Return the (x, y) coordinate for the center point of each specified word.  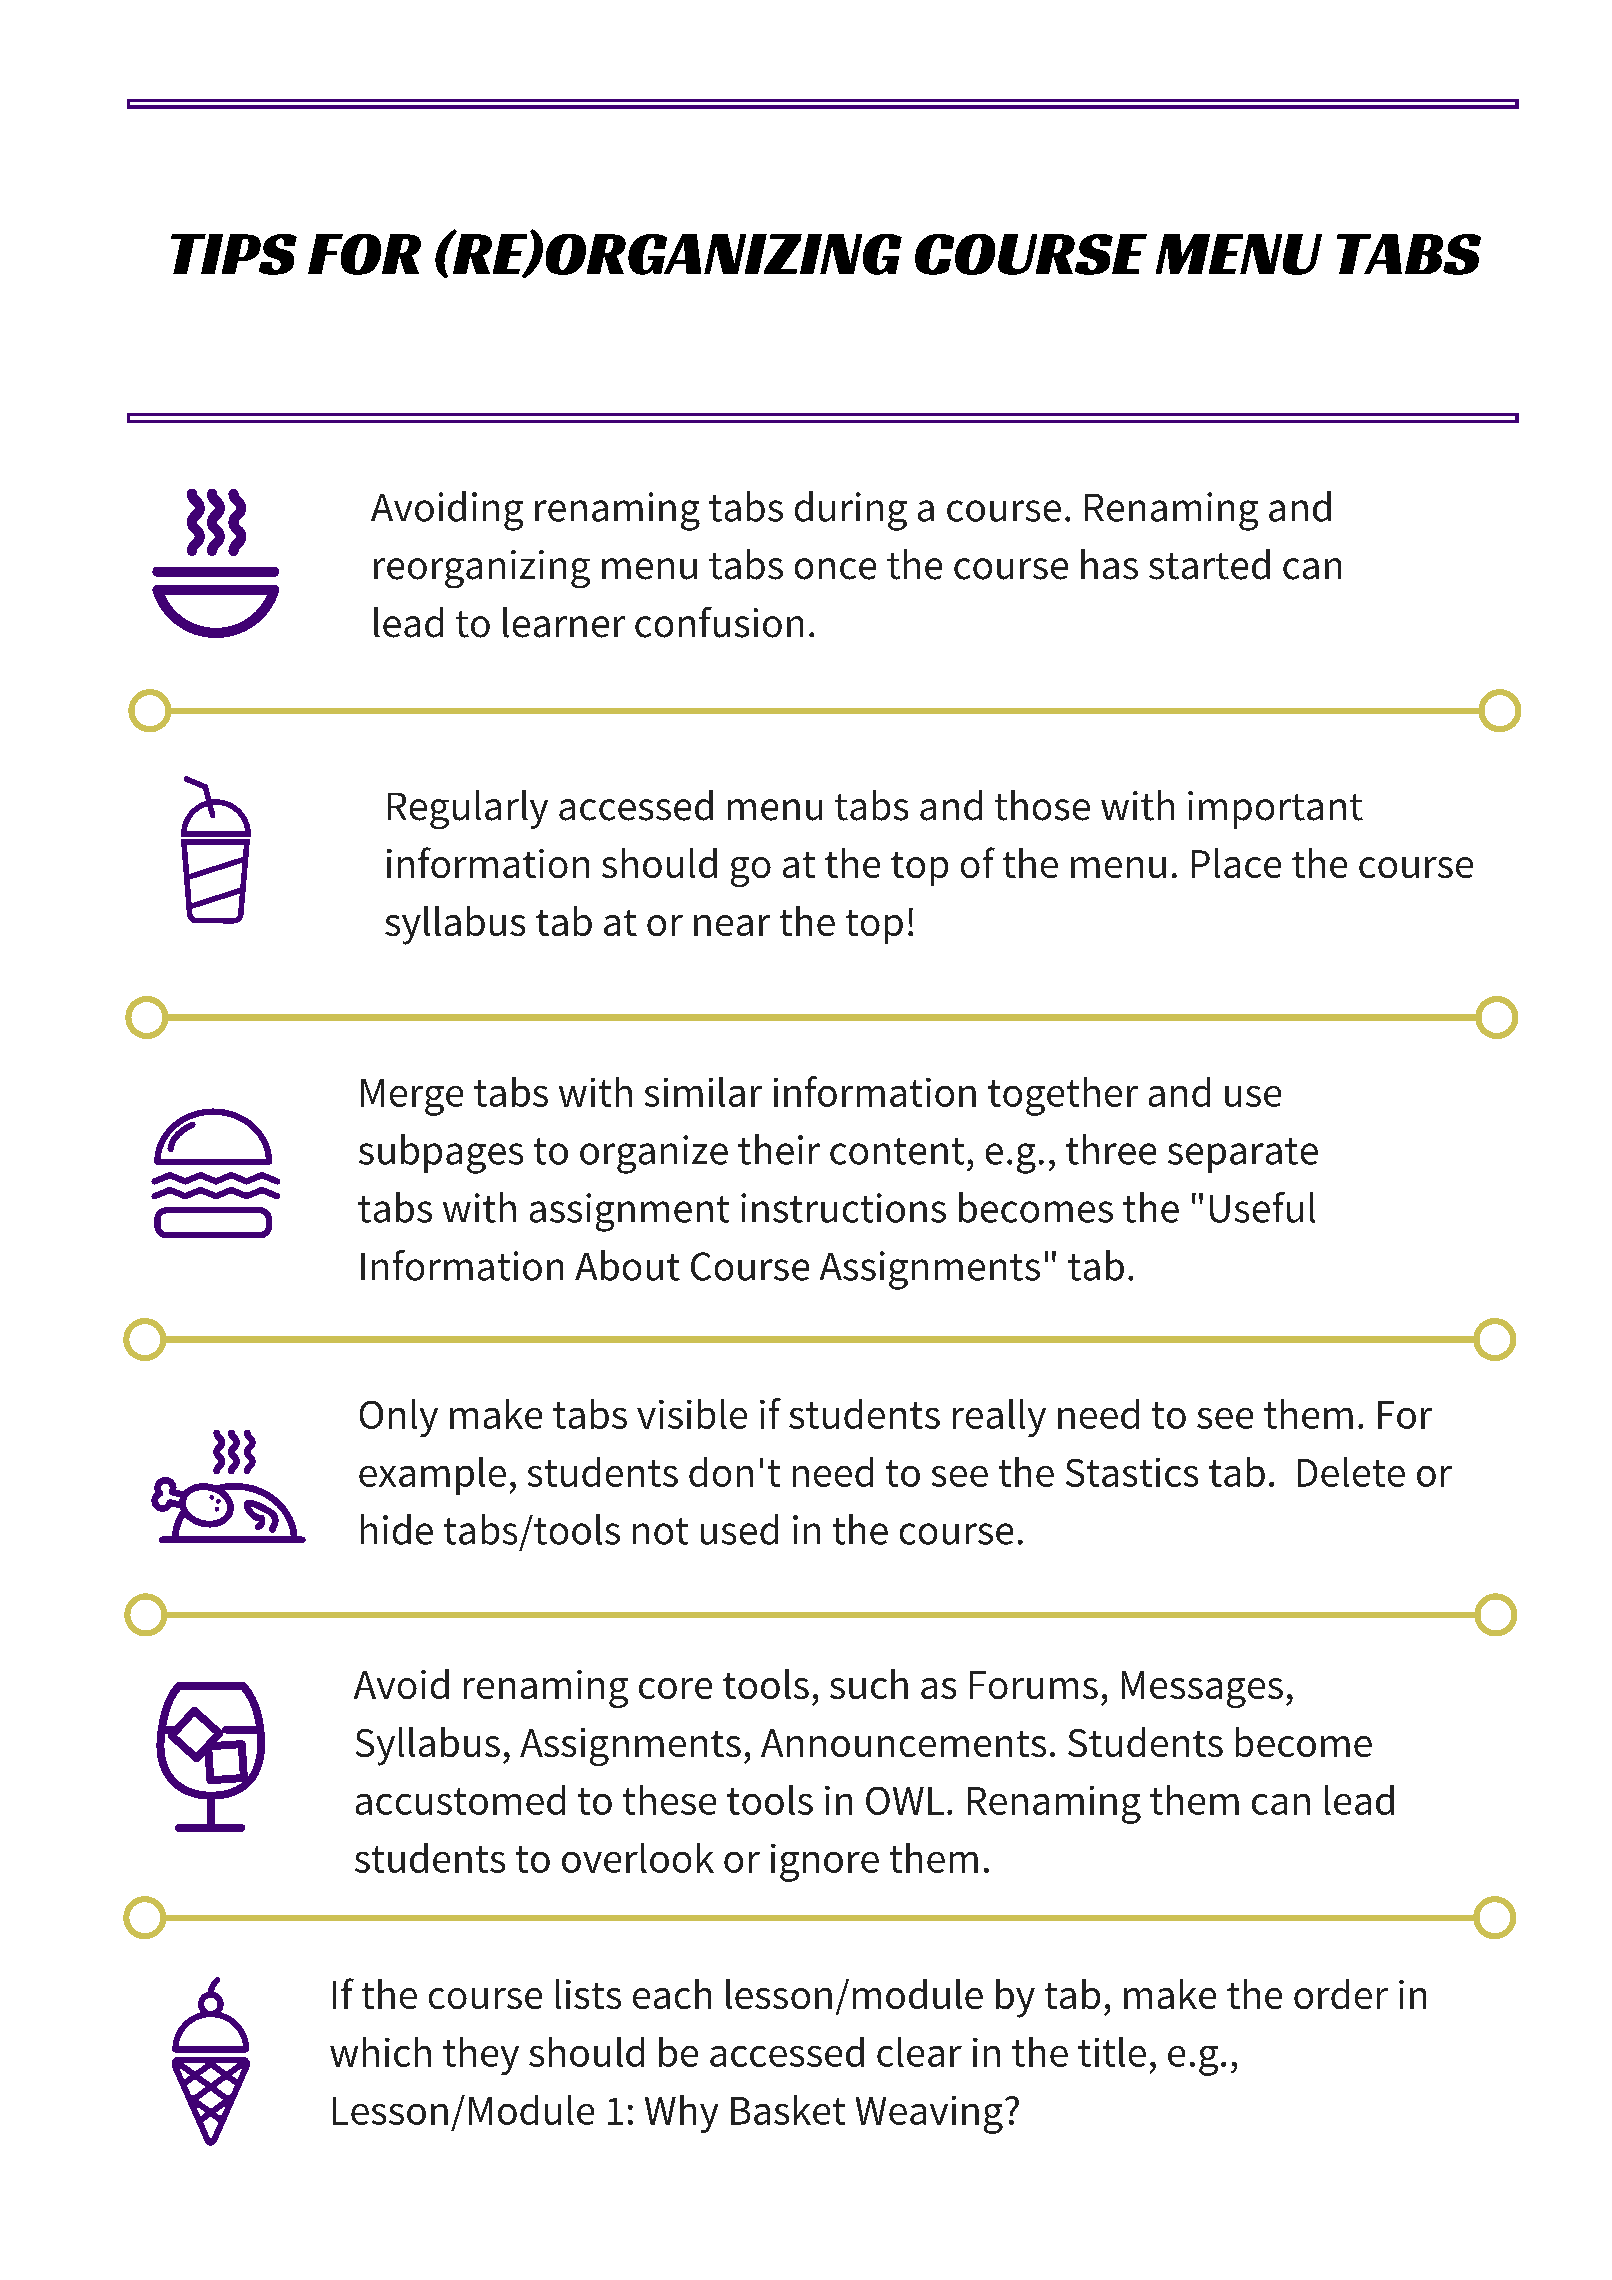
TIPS (234, 254)
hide (397, 1529)
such (869, 1684)
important (1275, 810)
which (380, 2052)
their (779, 1149)
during (851, 511)
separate (1243, 1155)
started (1209, 564)
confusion (719, 622)
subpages (441, 1154)
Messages (1202, 1689)
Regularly (468, 809)
